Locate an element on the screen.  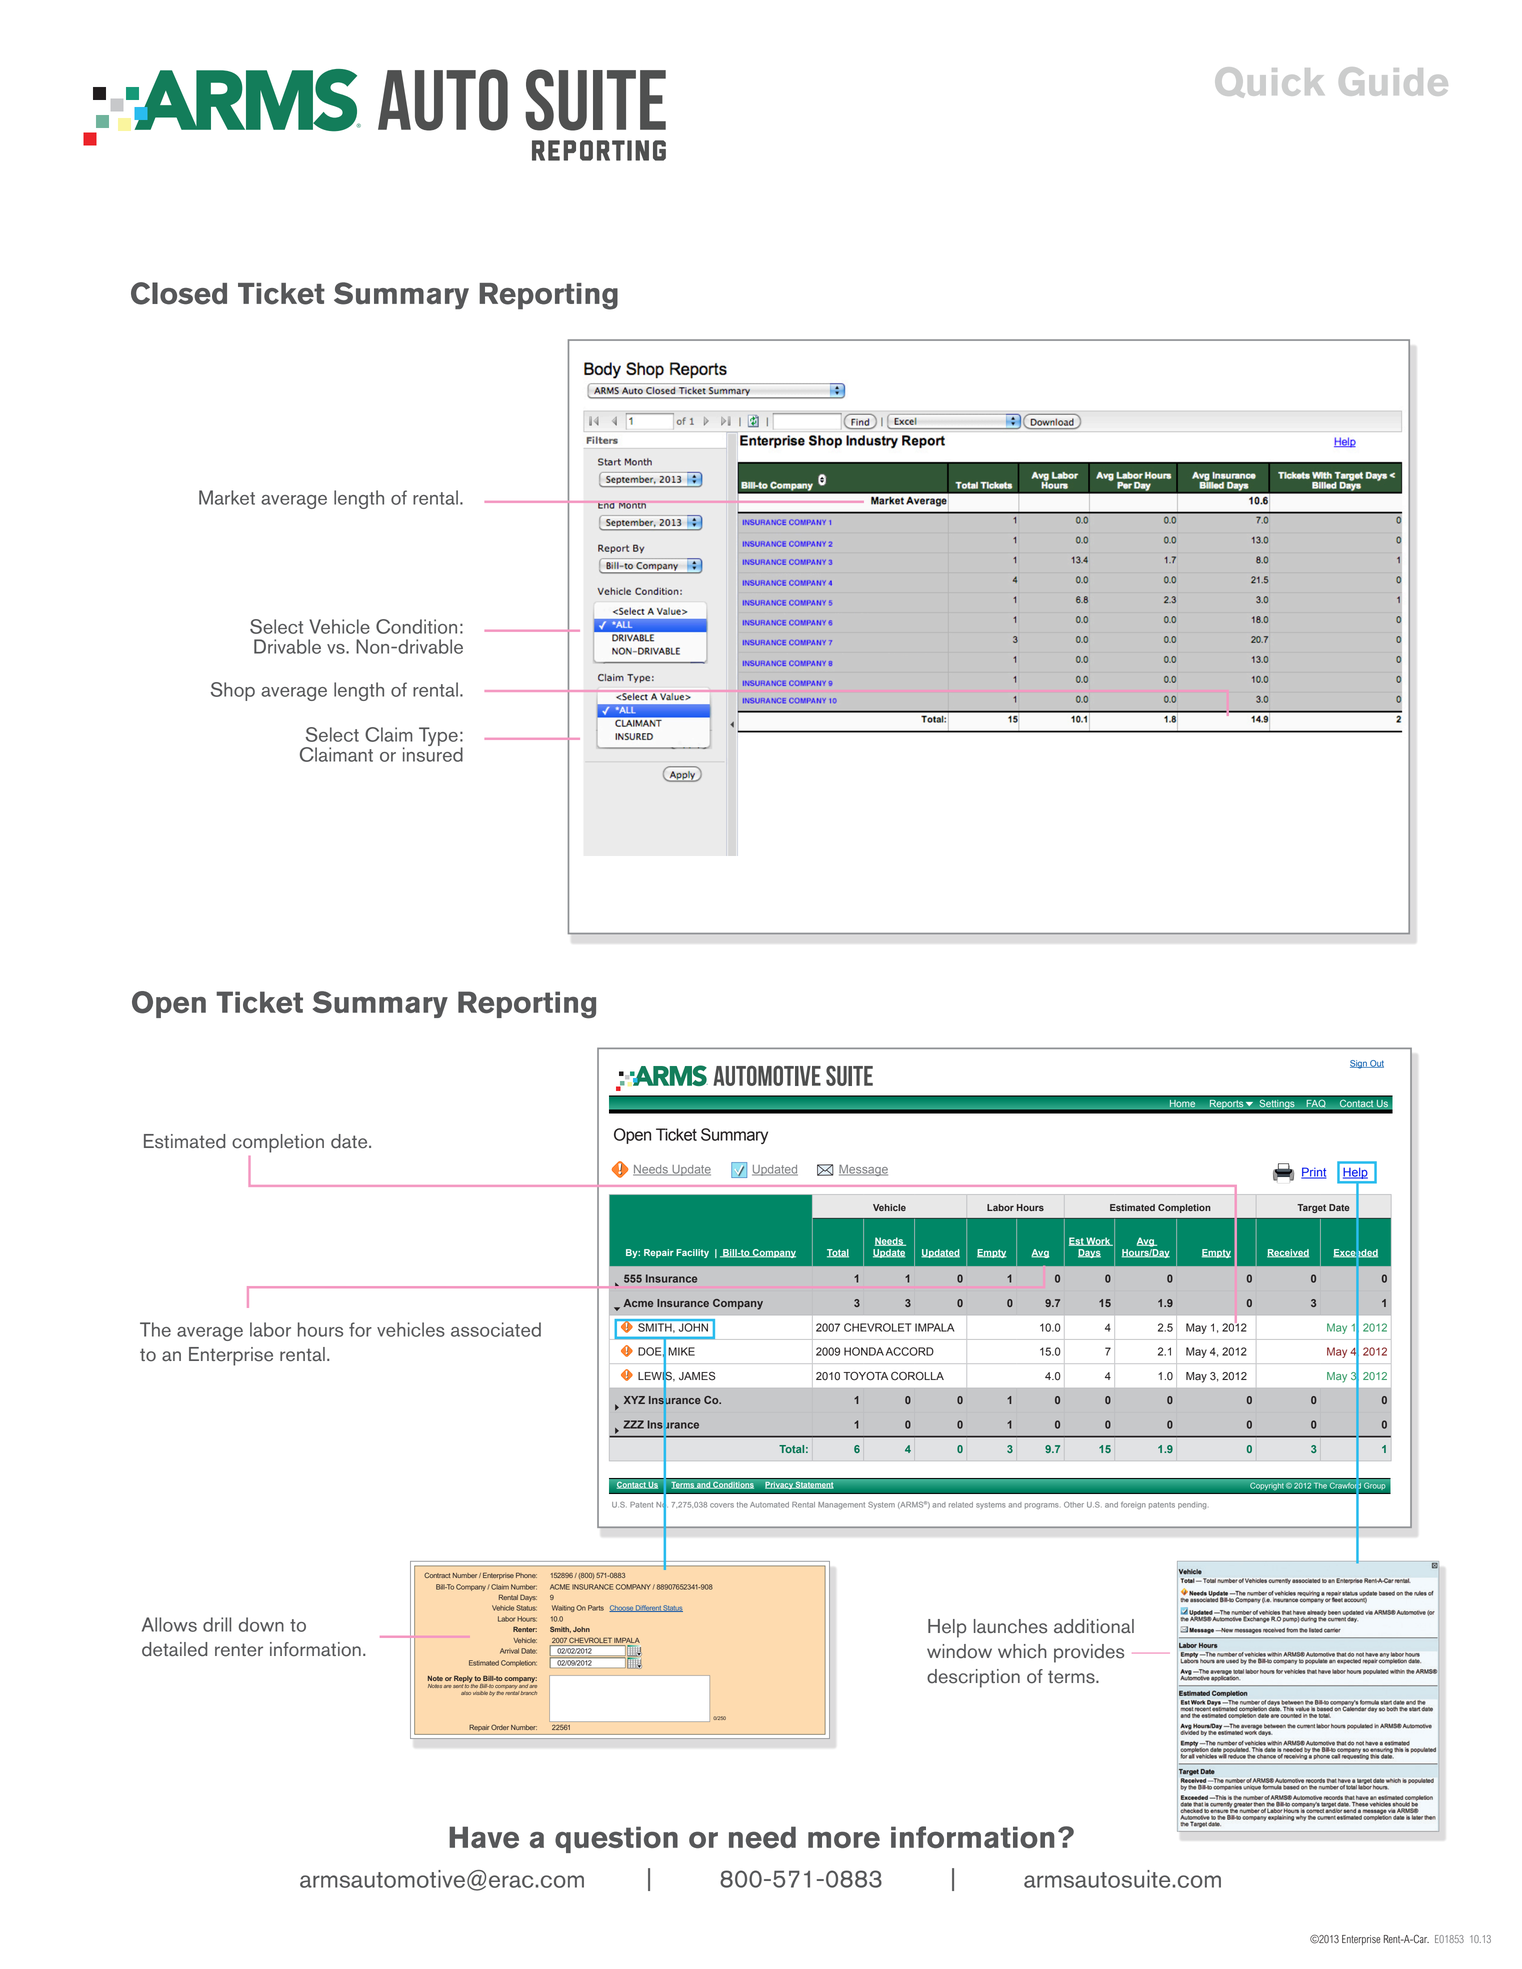
Closed is located at coordinates (179, 293).
